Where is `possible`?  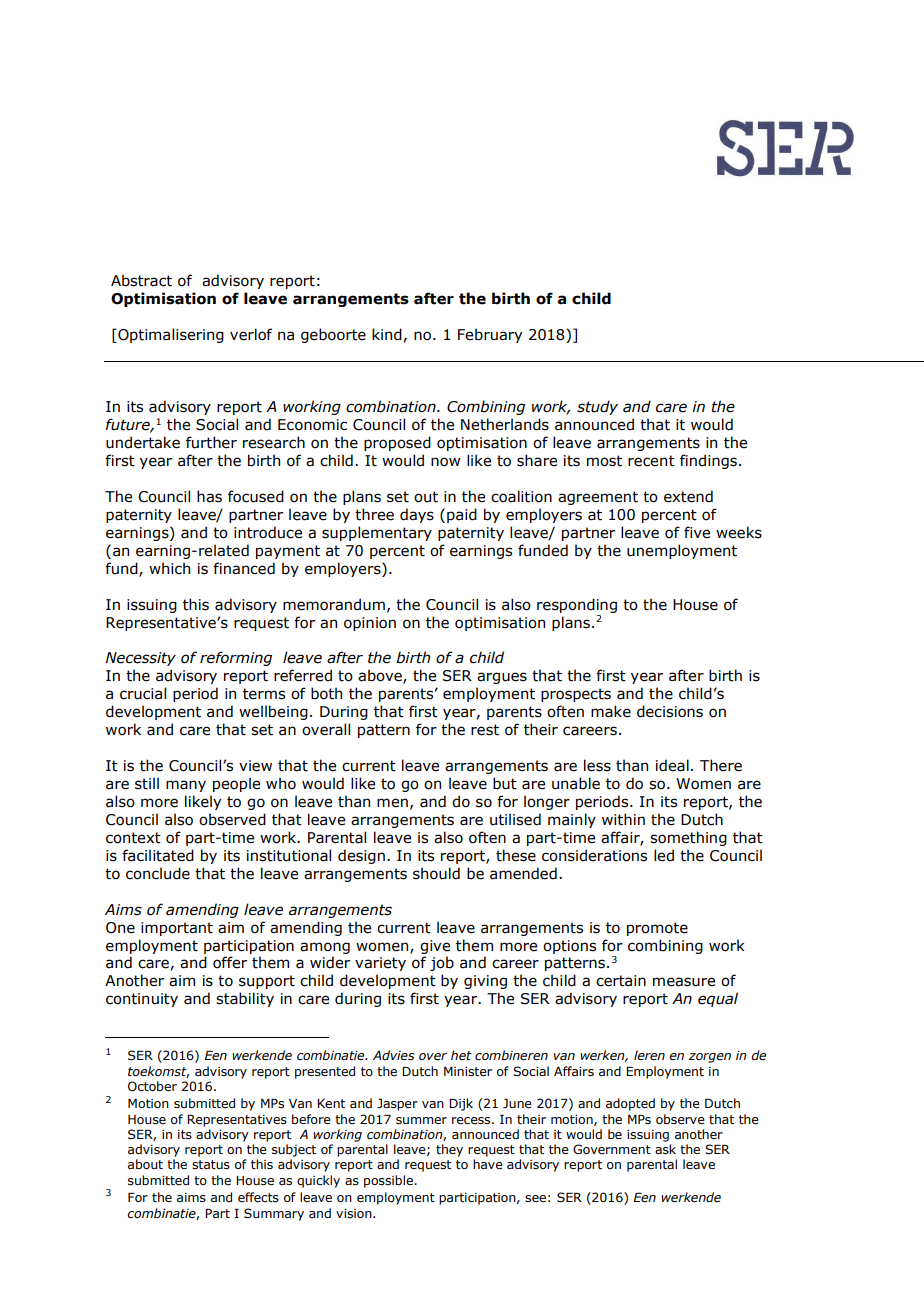 possible is located at coordinates (389, 1181).
